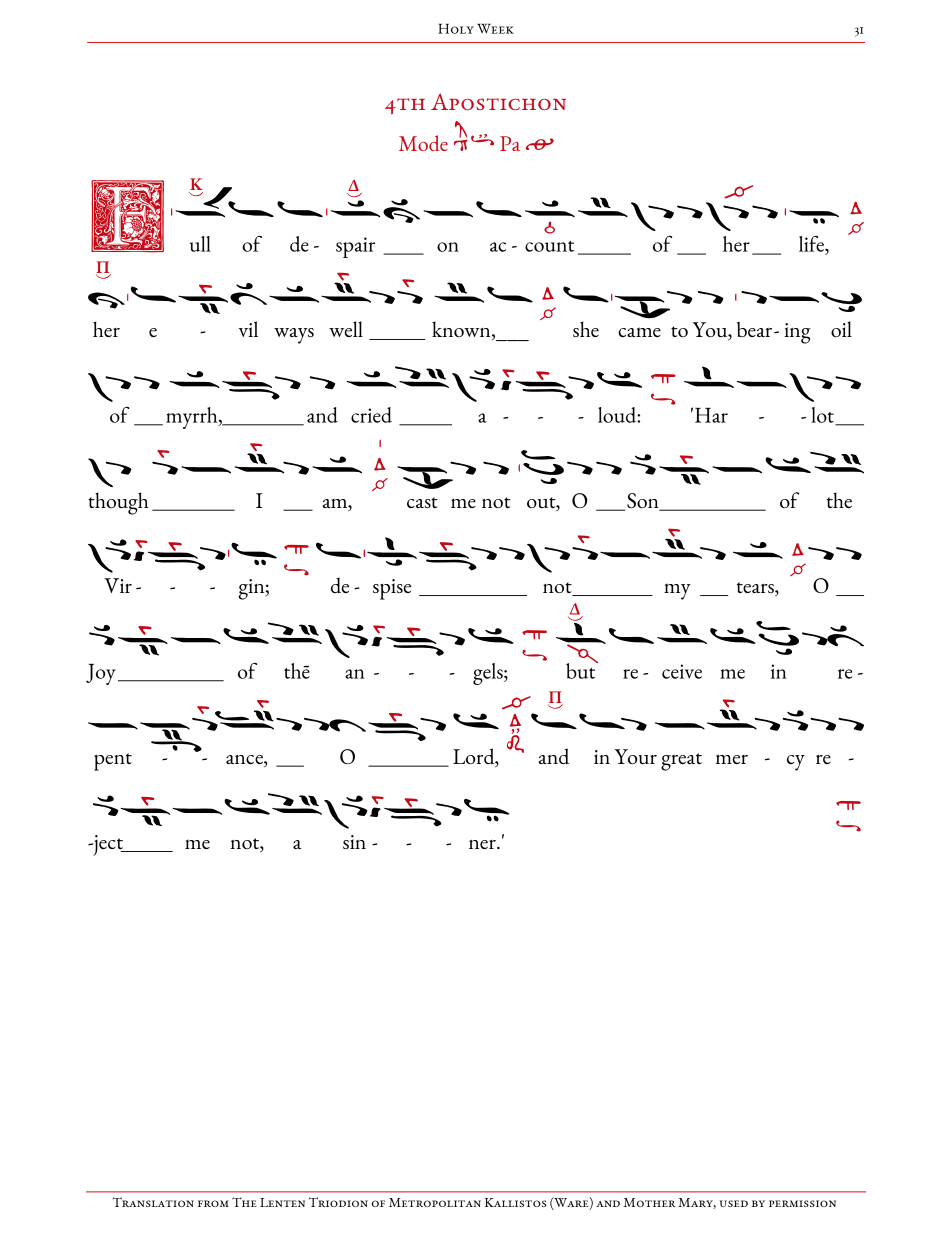 This page has width=952, height=1233. I want to click on mer, so click(732, 759).
